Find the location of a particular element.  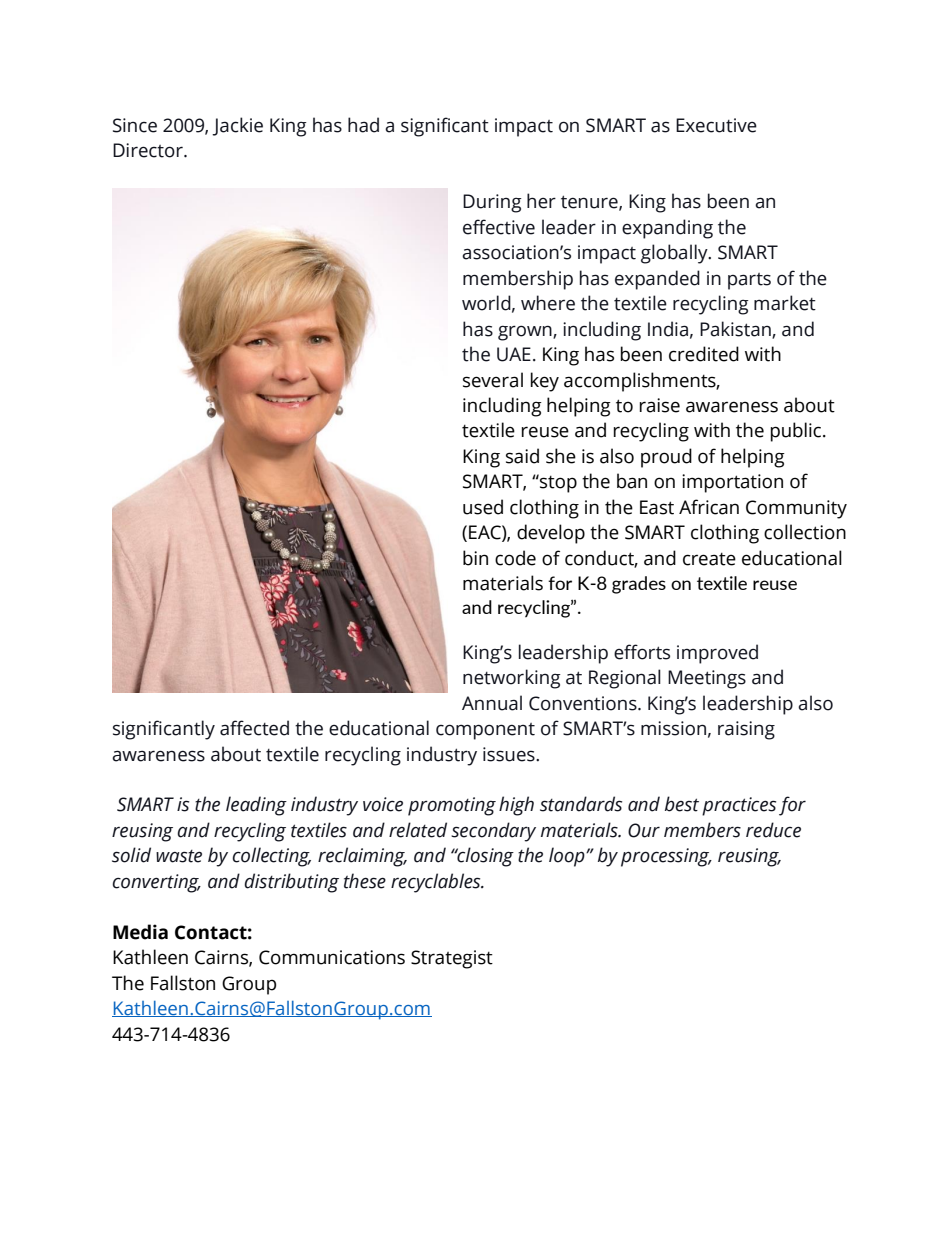

UAE is located at coordinates (514, 354).
